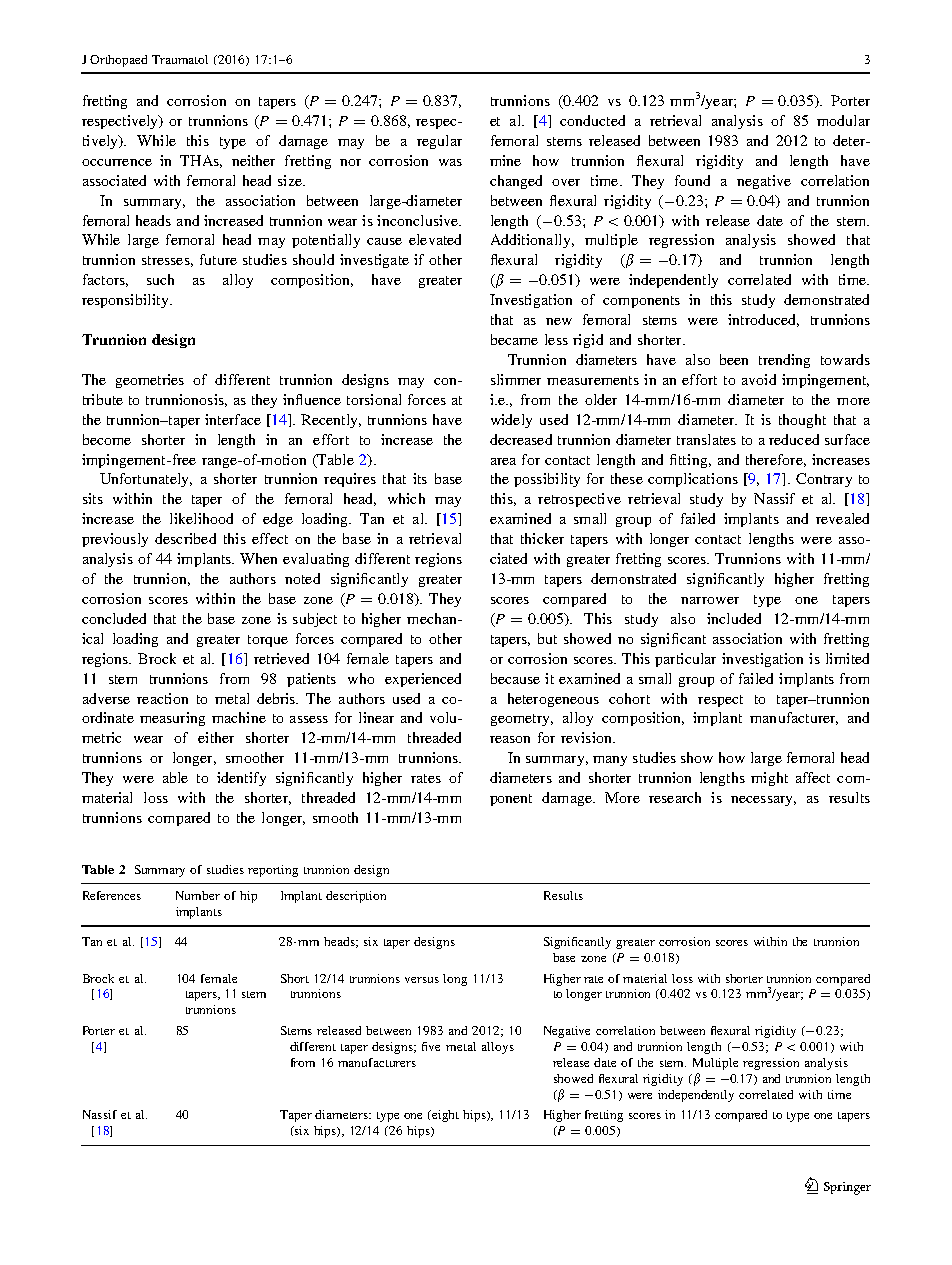 The width and height of the page is (952, 1265). What do you see at coordinates (356, 897) in the page?
I see `description` at bounding box center [356, 897].
